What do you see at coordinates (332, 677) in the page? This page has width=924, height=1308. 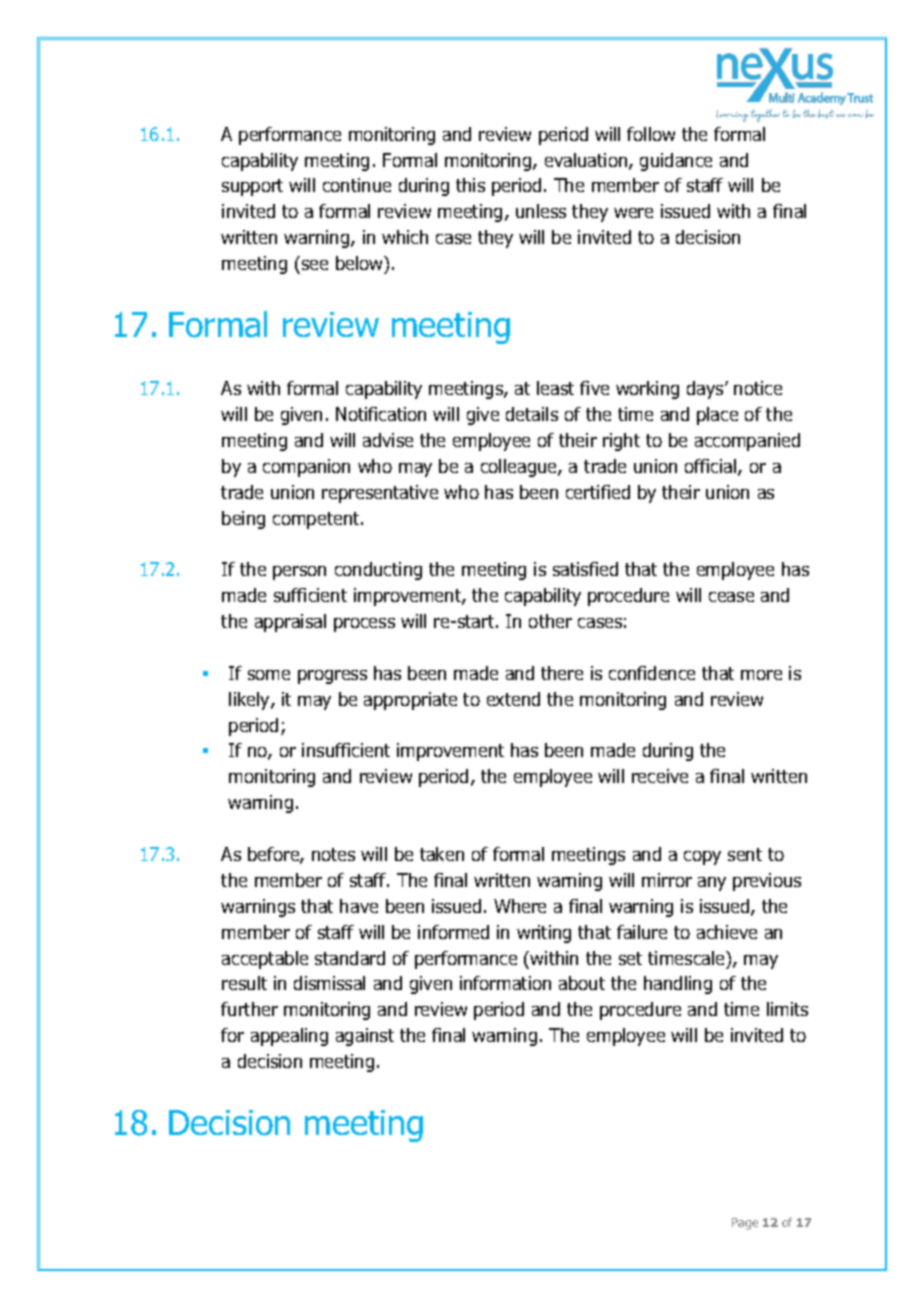 I see `progress` at bounding box center [332, 677].
